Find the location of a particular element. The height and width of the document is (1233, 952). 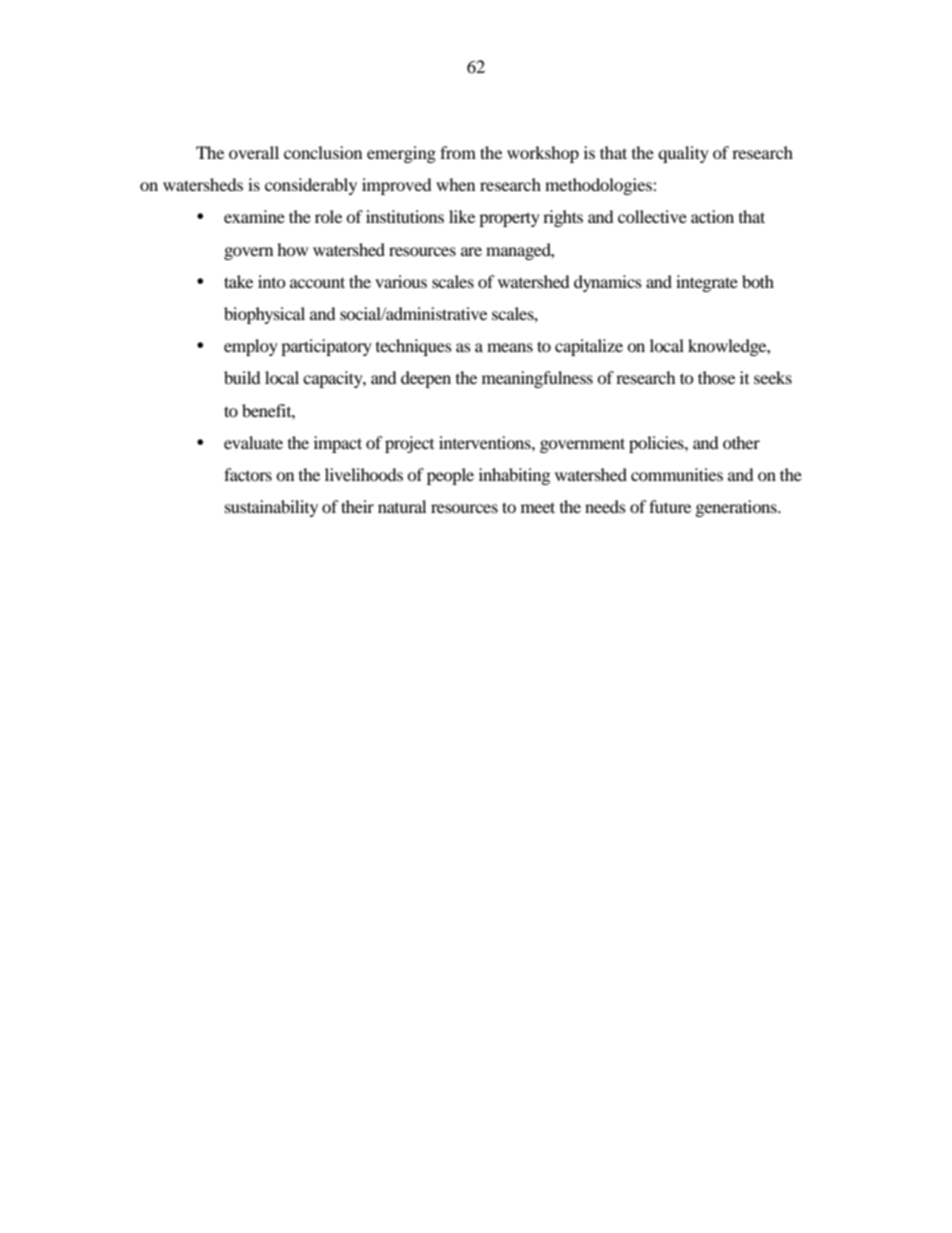

integrate is located at coordinates (707, 283).
